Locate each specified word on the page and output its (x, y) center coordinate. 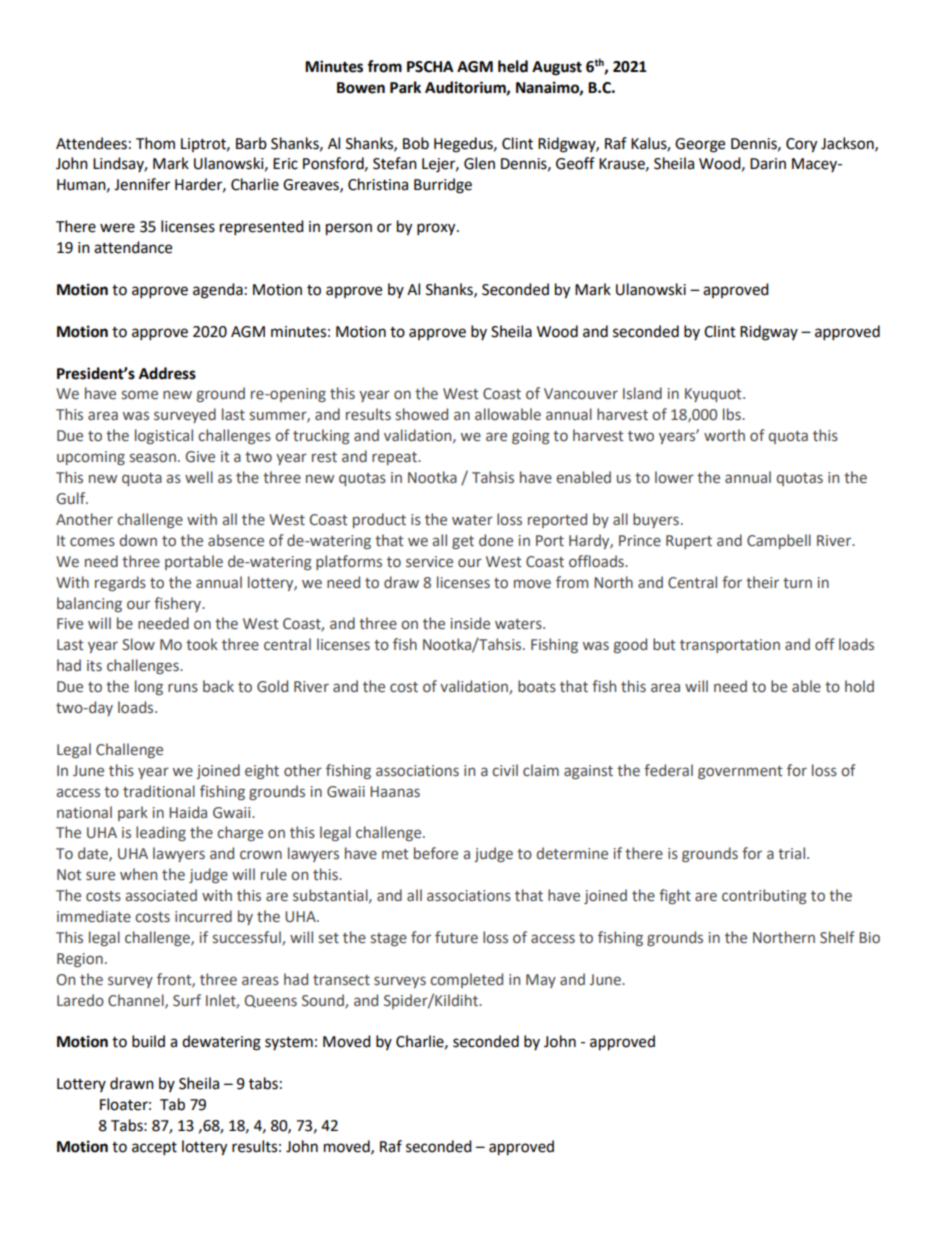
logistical (164, 436)
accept (154, 1149)
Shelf (837, 937)
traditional (159, 791)
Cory (801, 145)
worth (724, 435)
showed (422, 414)
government (740, 772)
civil (505, 770)
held (513, 66)
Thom (155, 143)
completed (466, 980)
